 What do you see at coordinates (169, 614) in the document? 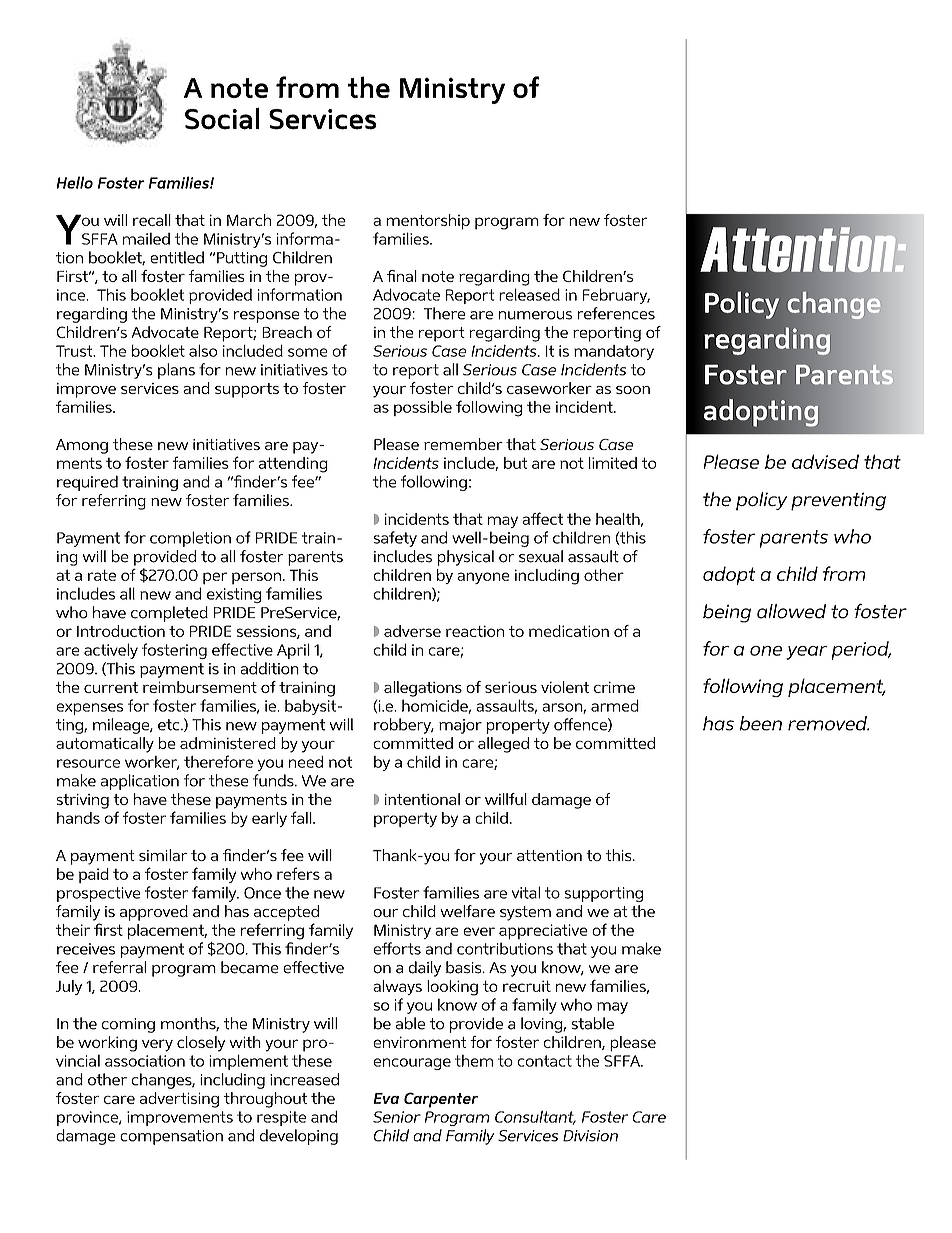
I see `completed` at bounding box center [169, 614].
